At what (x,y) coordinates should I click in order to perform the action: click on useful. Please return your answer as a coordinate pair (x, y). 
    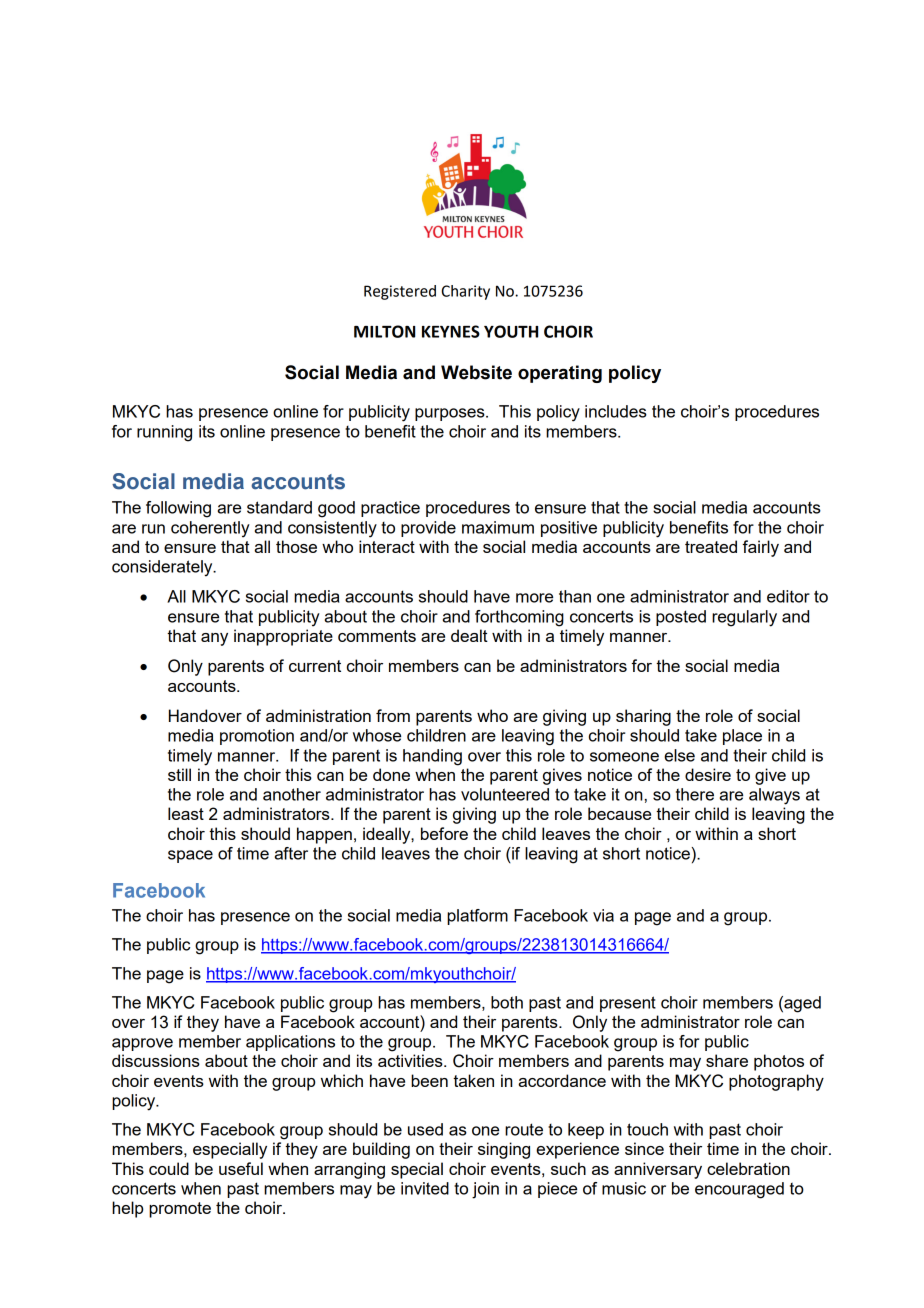
    Looking at the image, I should click on (241, 1168).
